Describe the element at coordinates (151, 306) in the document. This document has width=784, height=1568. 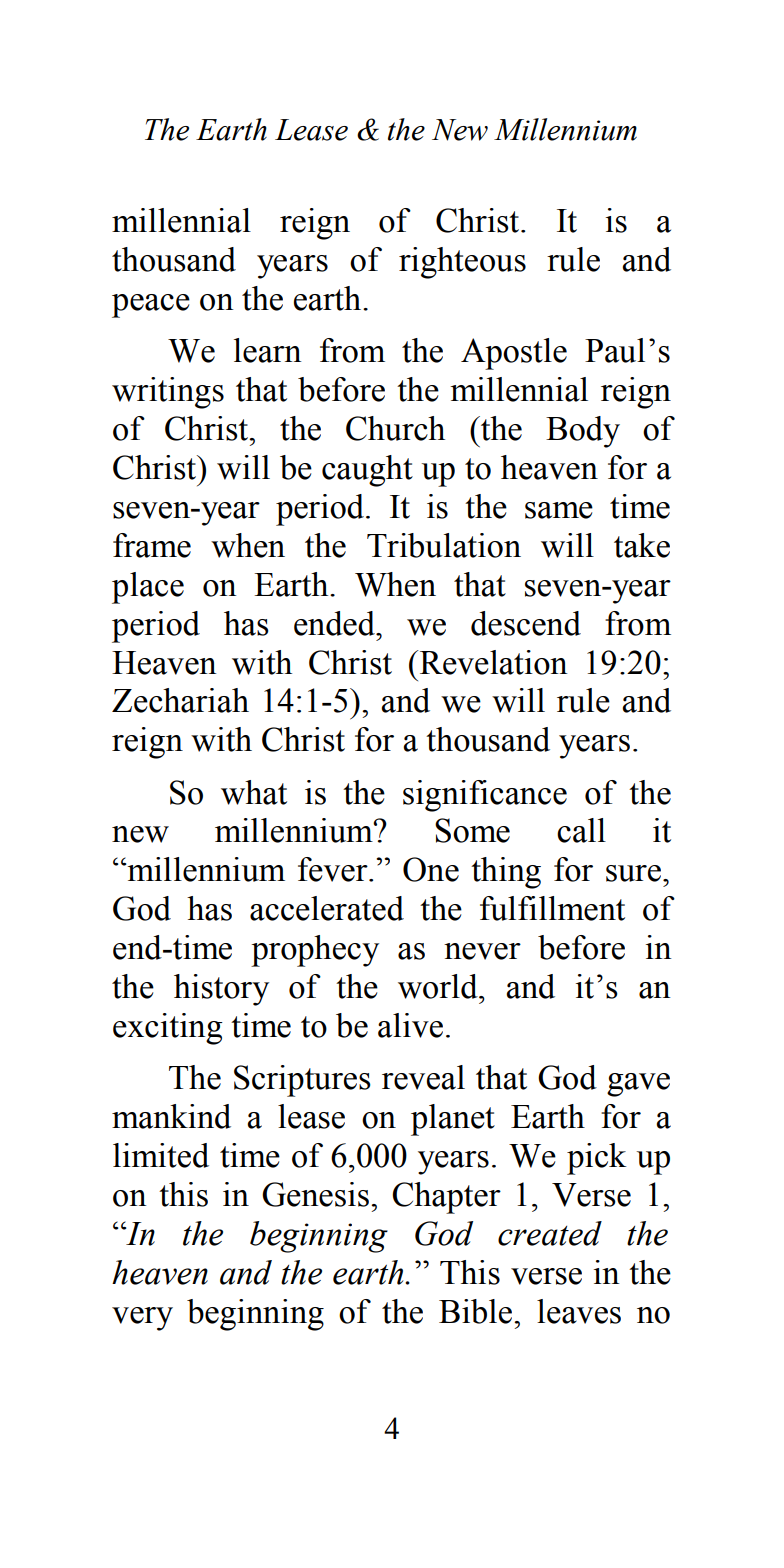
I see `peace` at that location.
